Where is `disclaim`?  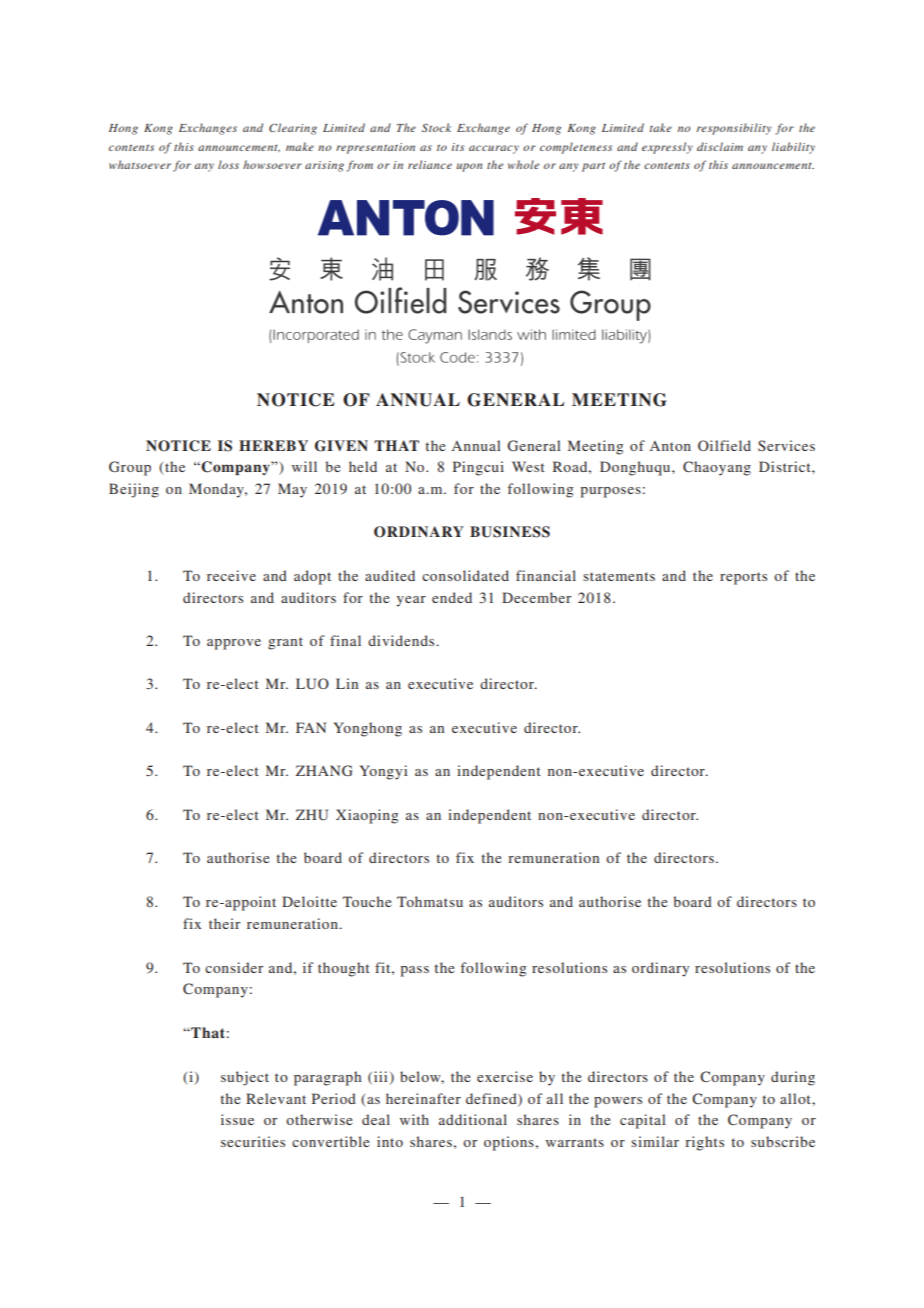
disclaim is located at coordinates (720, 146).
